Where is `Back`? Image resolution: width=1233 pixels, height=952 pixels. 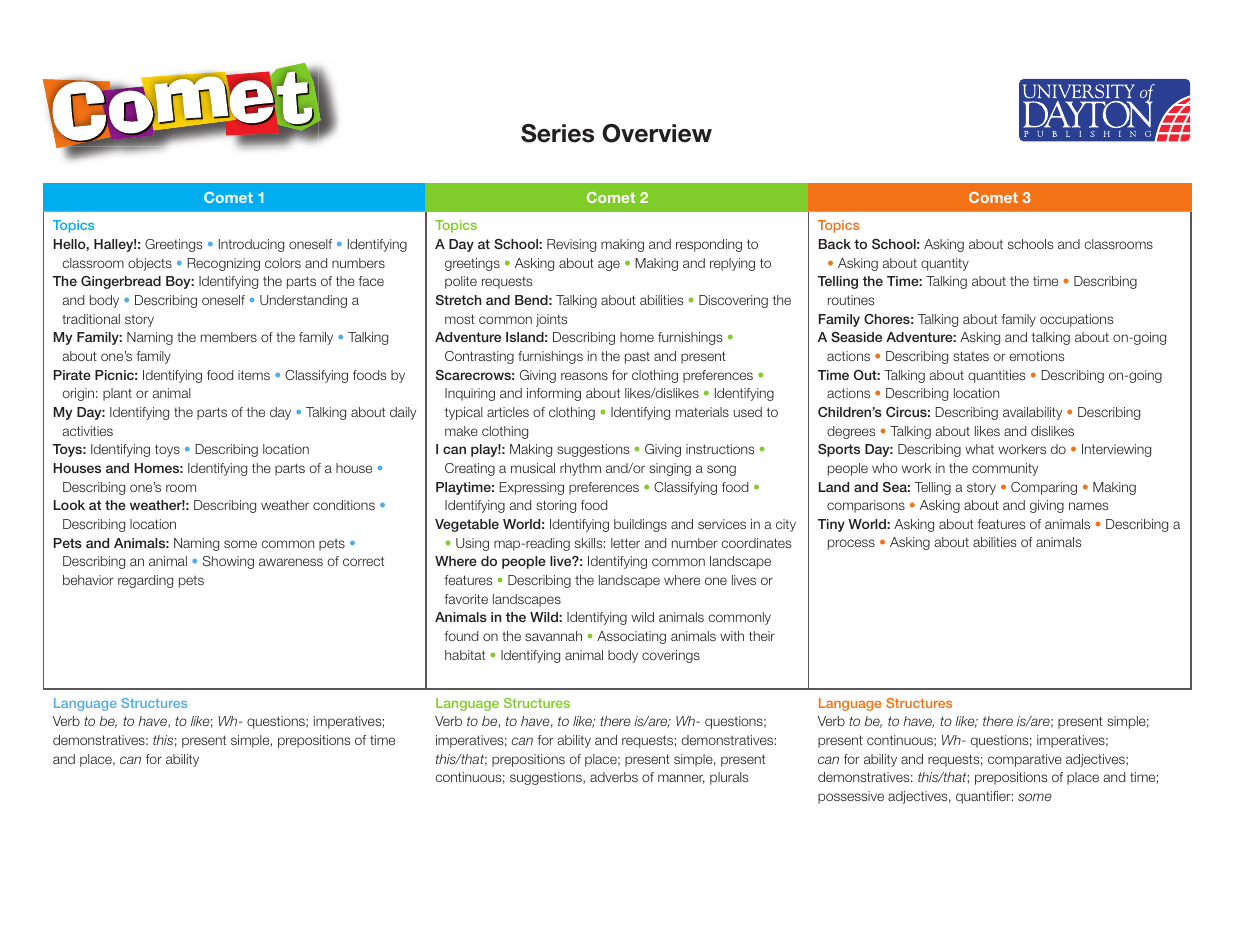
Back is located at coordinates (835, 244).
